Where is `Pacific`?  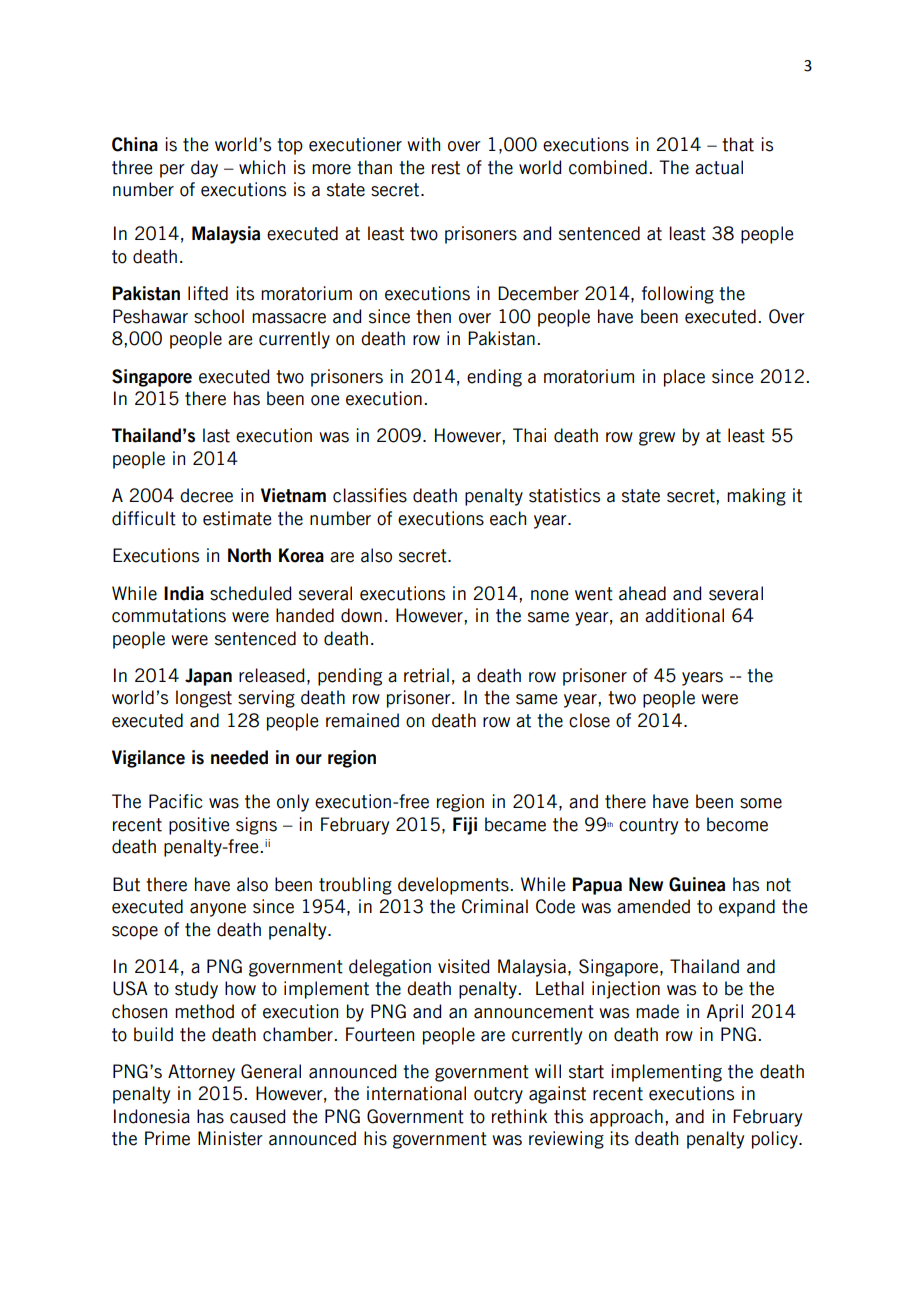 Pacific is located at coordinates (176, 801).
